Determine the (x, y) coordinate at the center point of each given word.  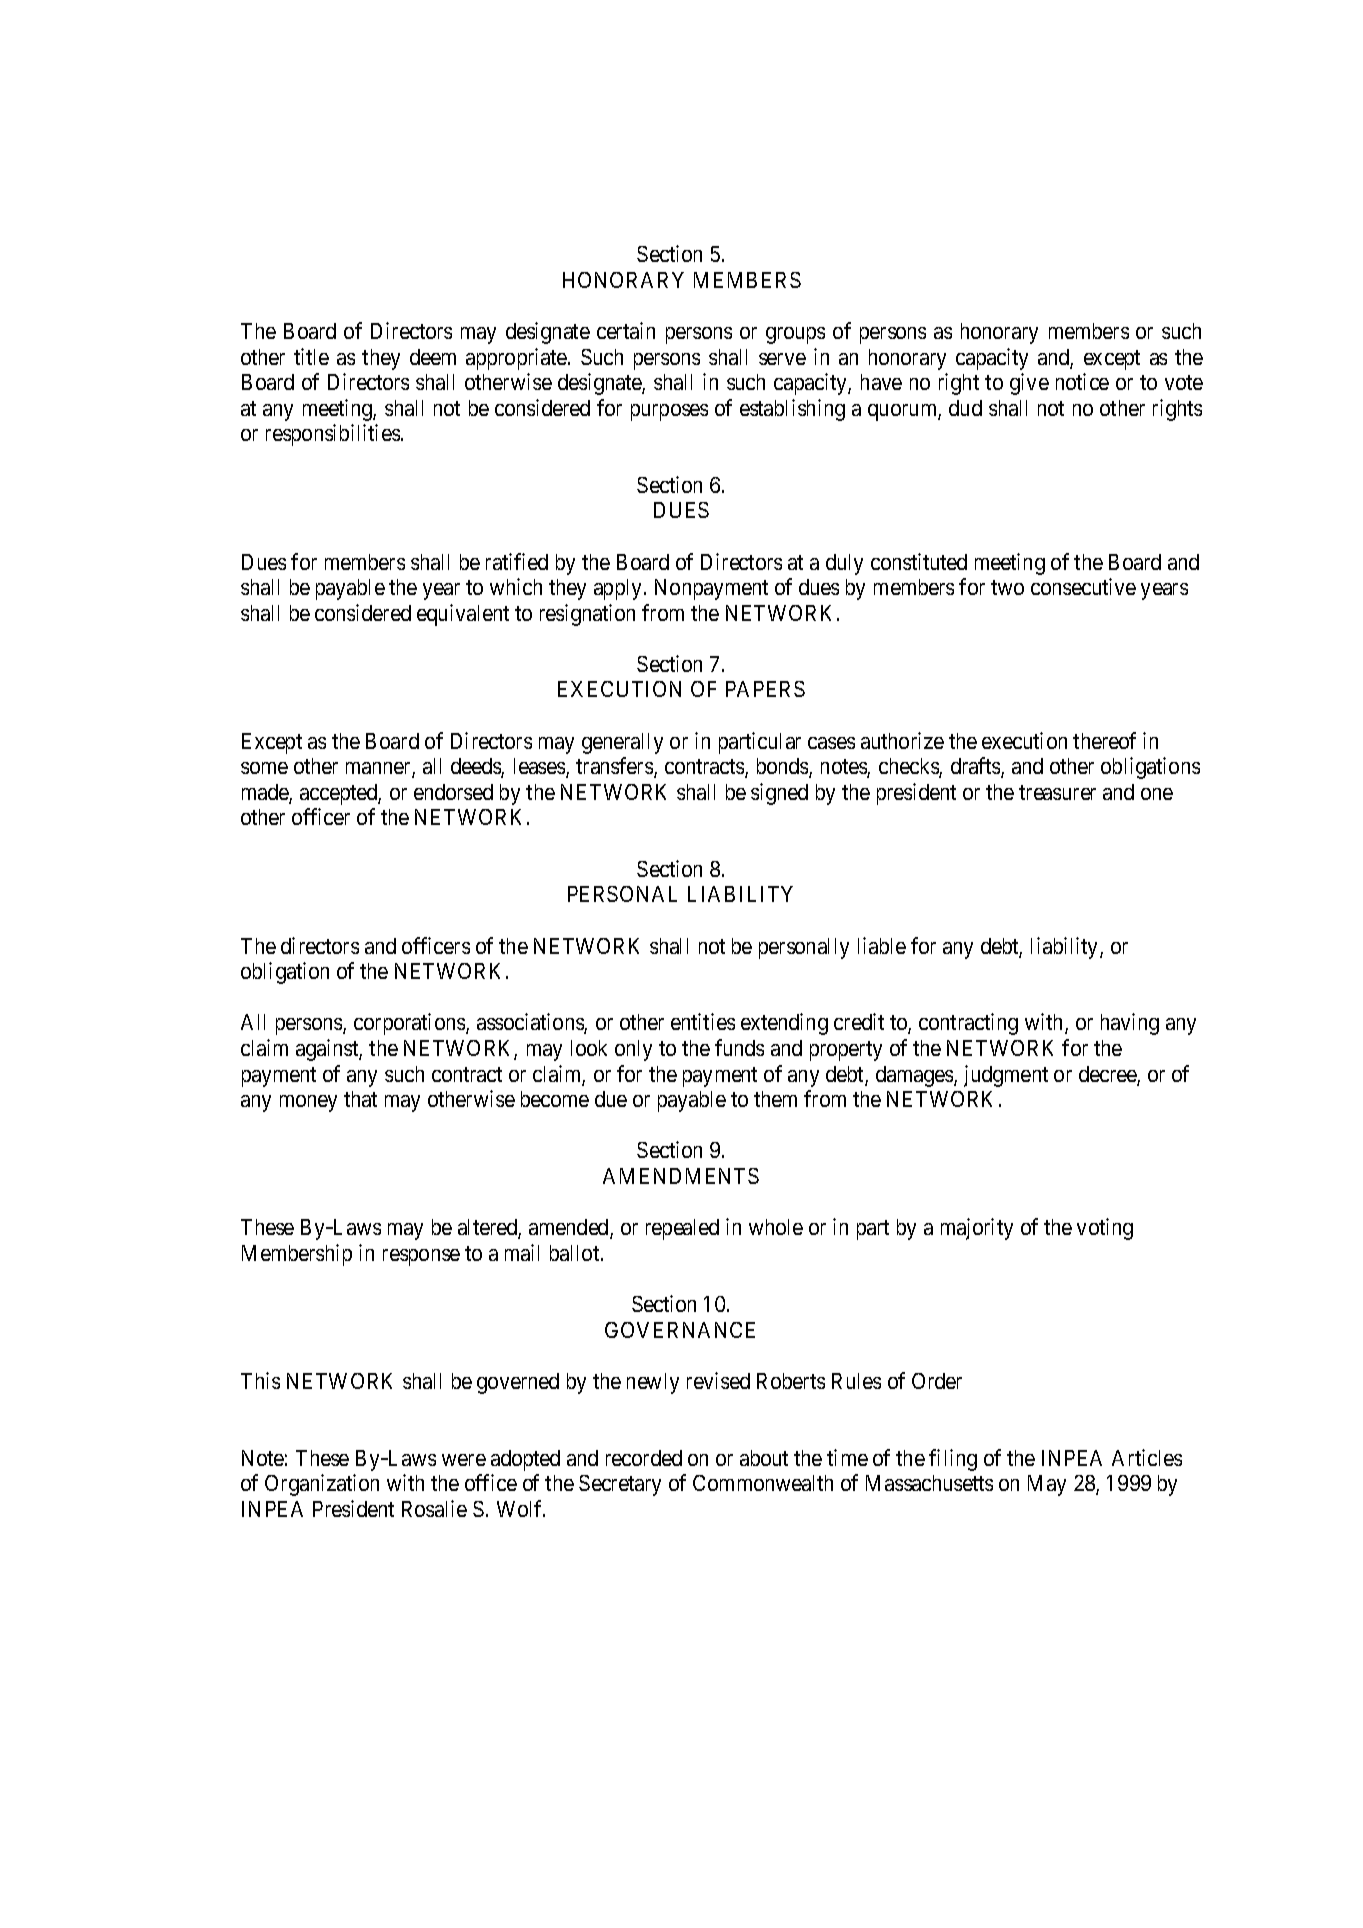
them (775, 1099)
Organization (322, 1485)
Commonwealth (763, 1483)
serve (782, 359)
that (360, 1099)
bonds (783, 768)
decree (1108, 1075)
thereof (1104, 740)
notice (1082, 381)
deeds (476, 768)
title (311, 356)
